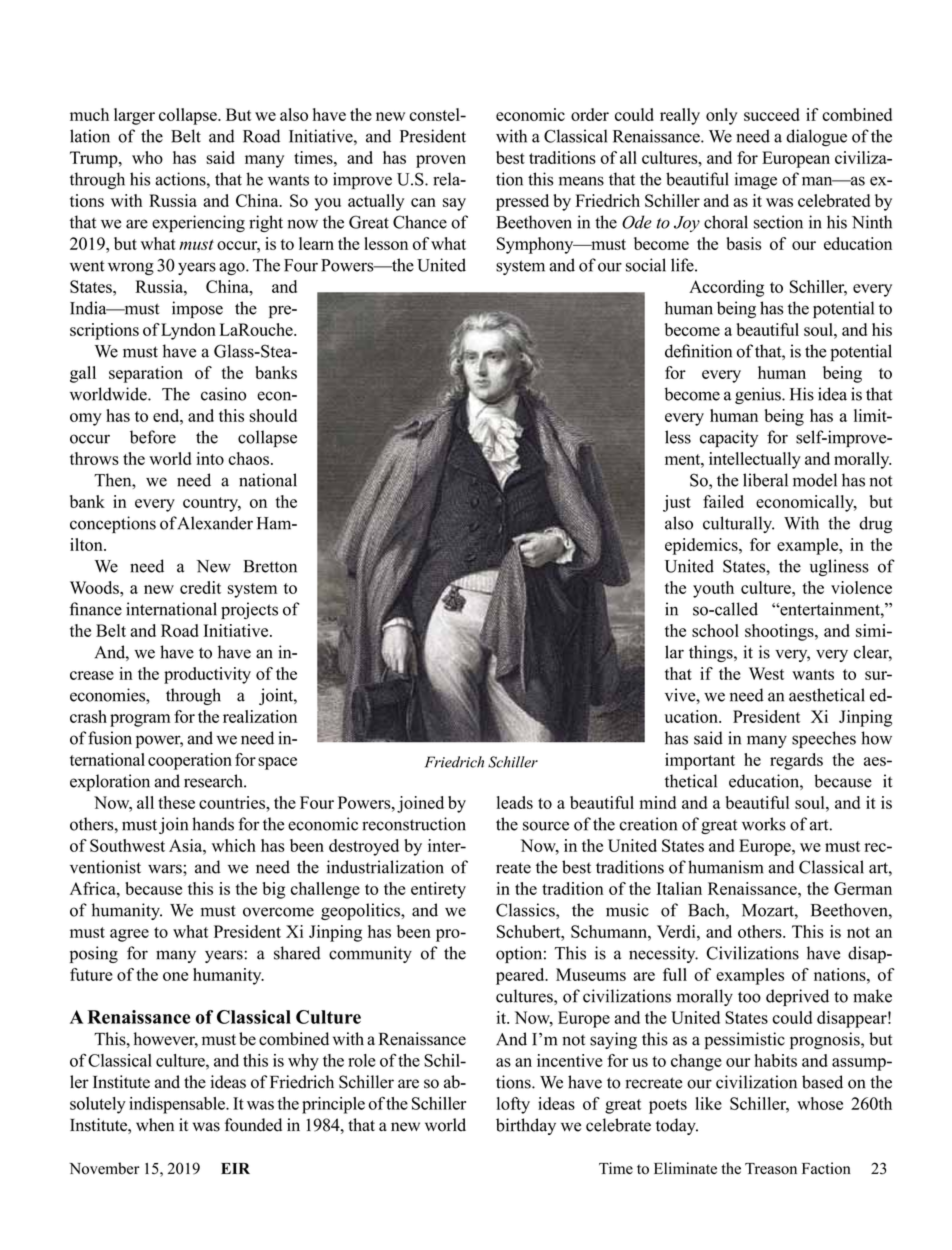 The width and height of the screenshot is (952, 1250). I want to click on productivity, so click(207, 675).
